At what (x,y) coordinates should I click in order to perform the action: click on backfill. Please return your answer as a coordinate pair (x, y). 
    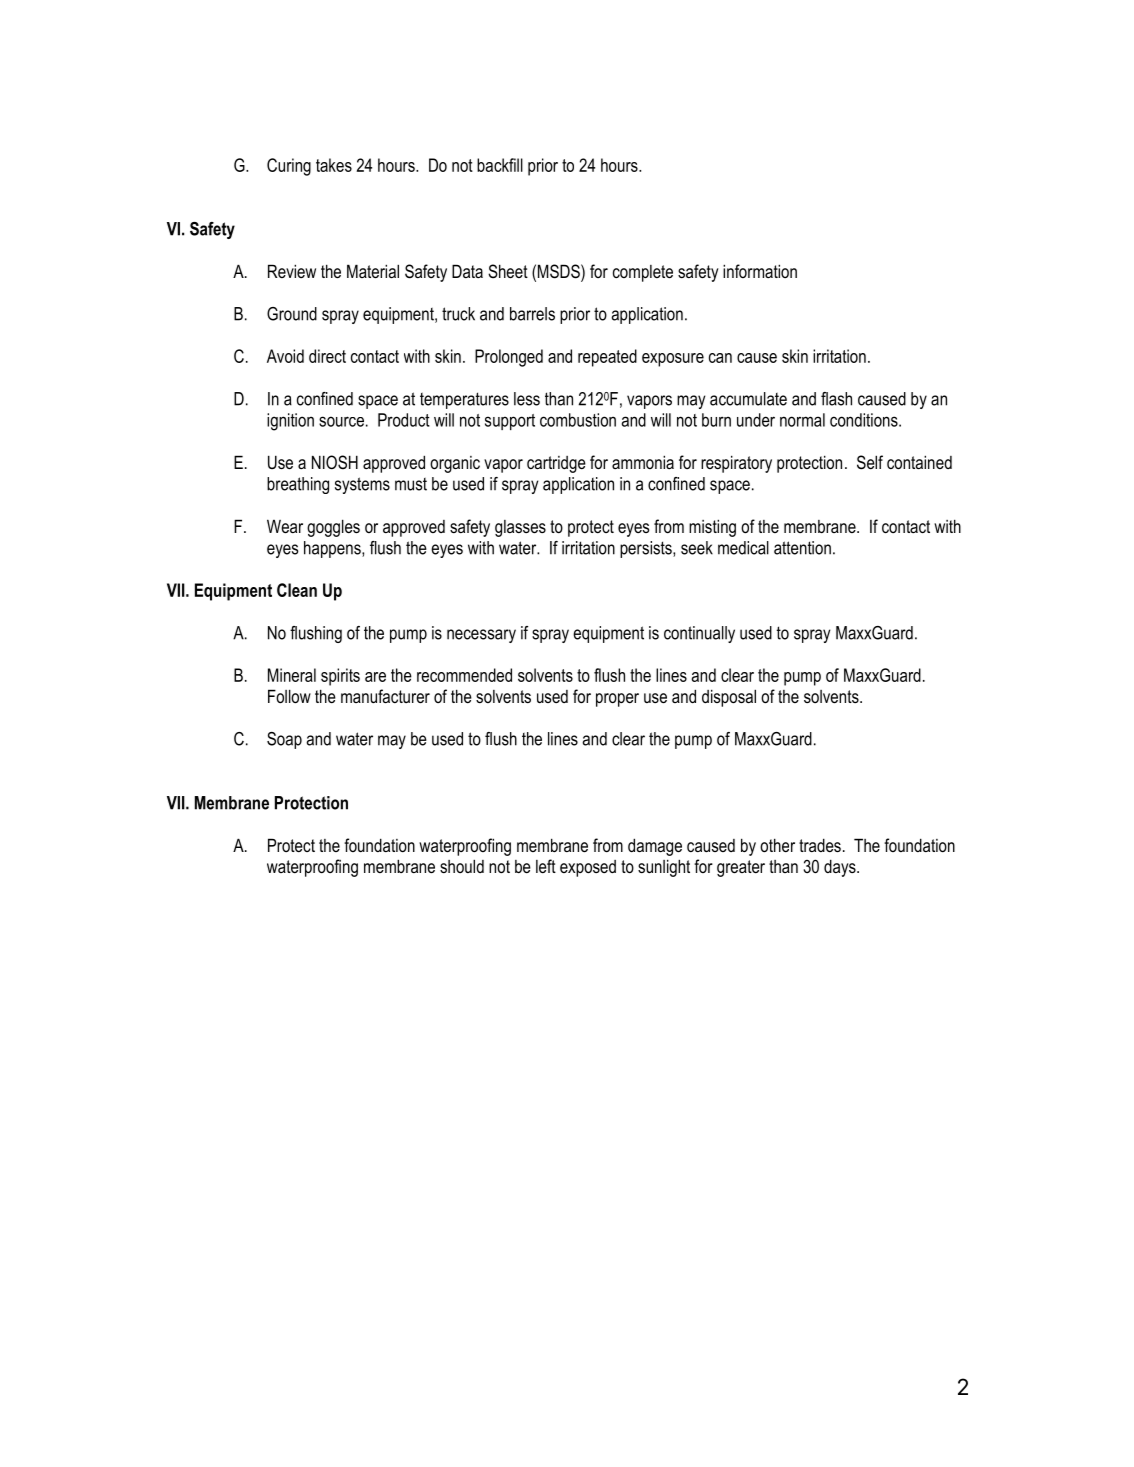
    Looking at the image, I should click on (500, 165).
